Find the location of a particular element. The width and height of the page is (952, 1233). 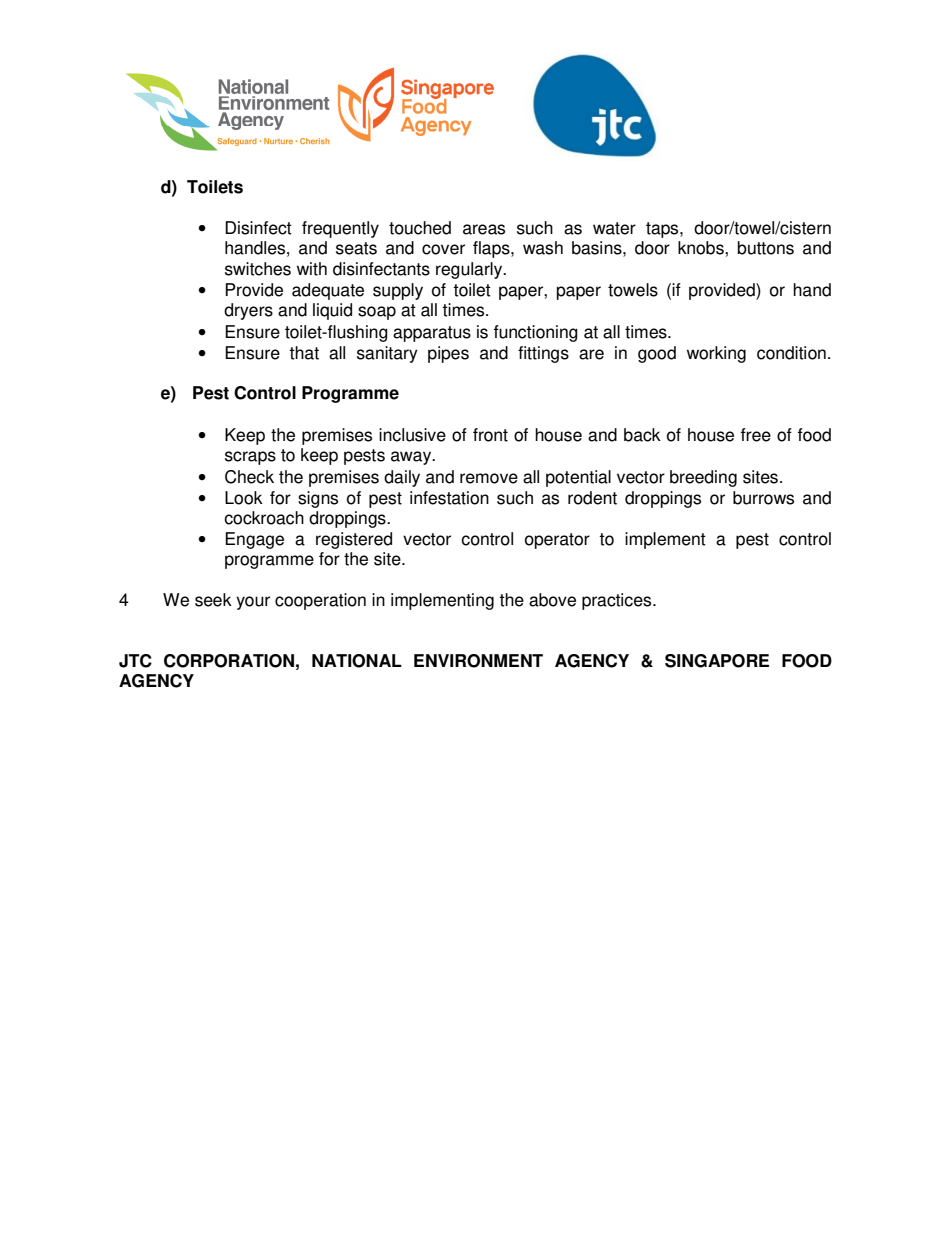

that is located at coordinates (304, 353).
